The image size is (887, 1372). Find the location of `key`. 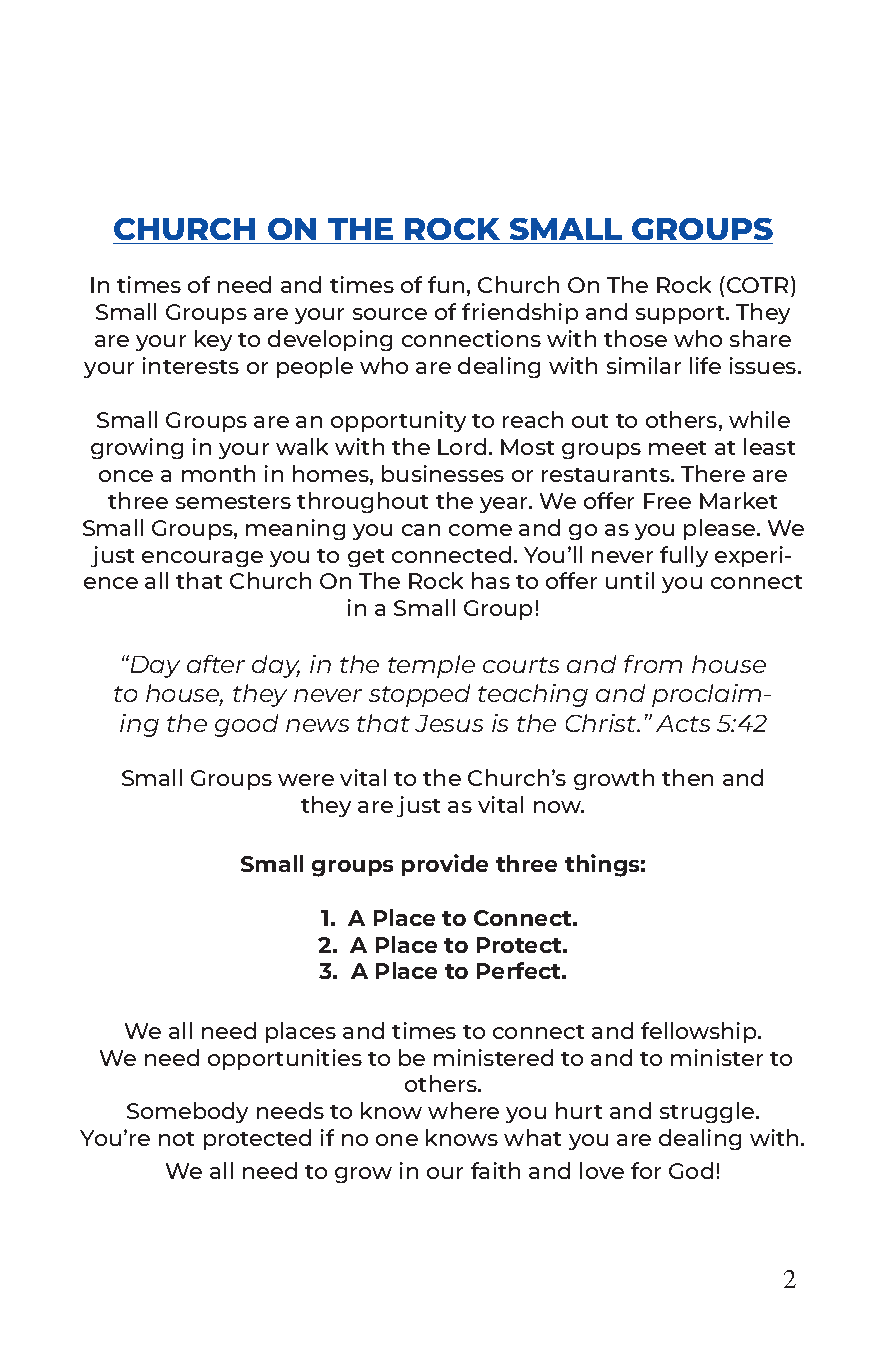

key is located at coordinates (213, 340).
